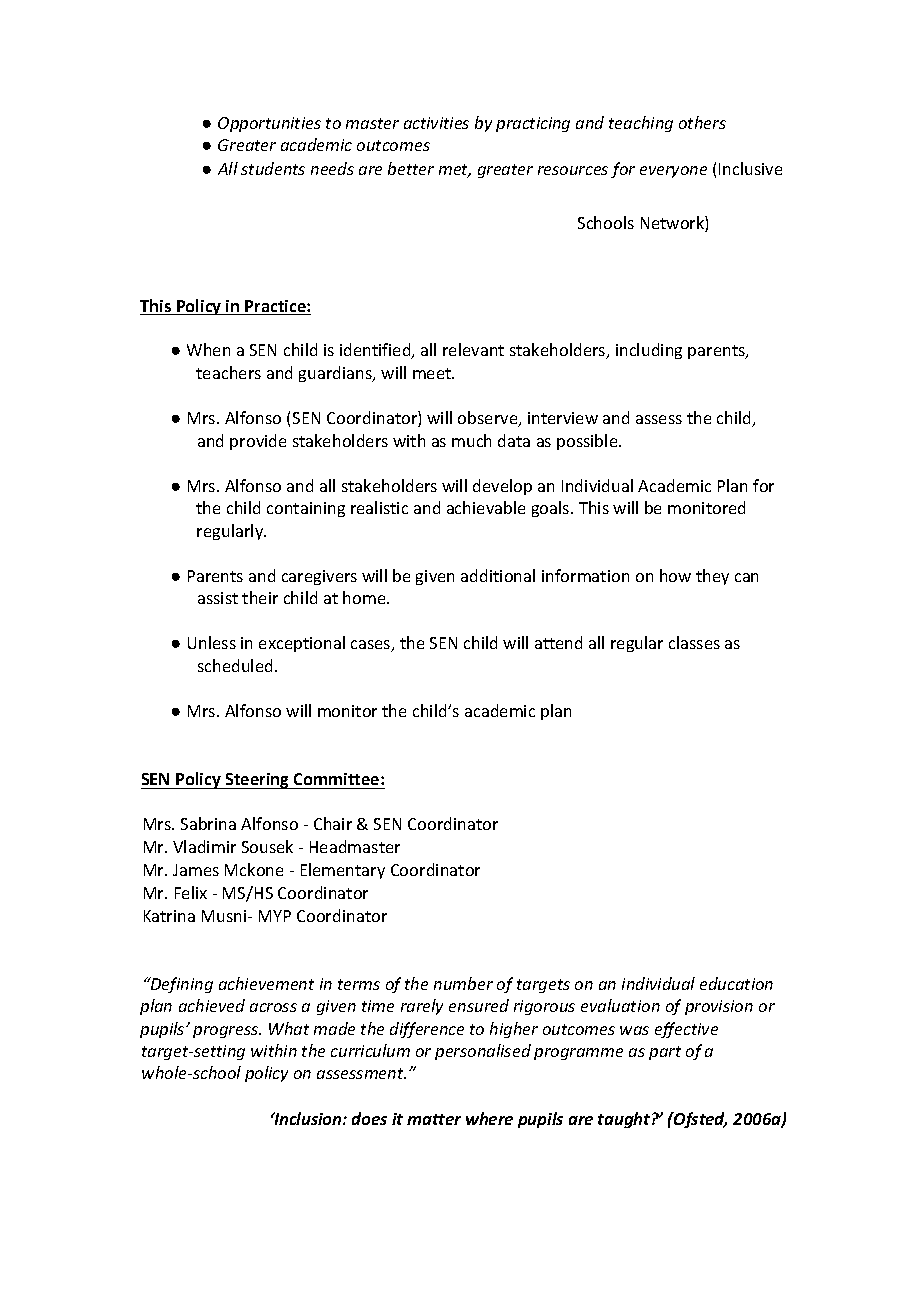  Describe the element at coordinates (699, 1120) in the screenshot. I see `Ofsted` at that location.
